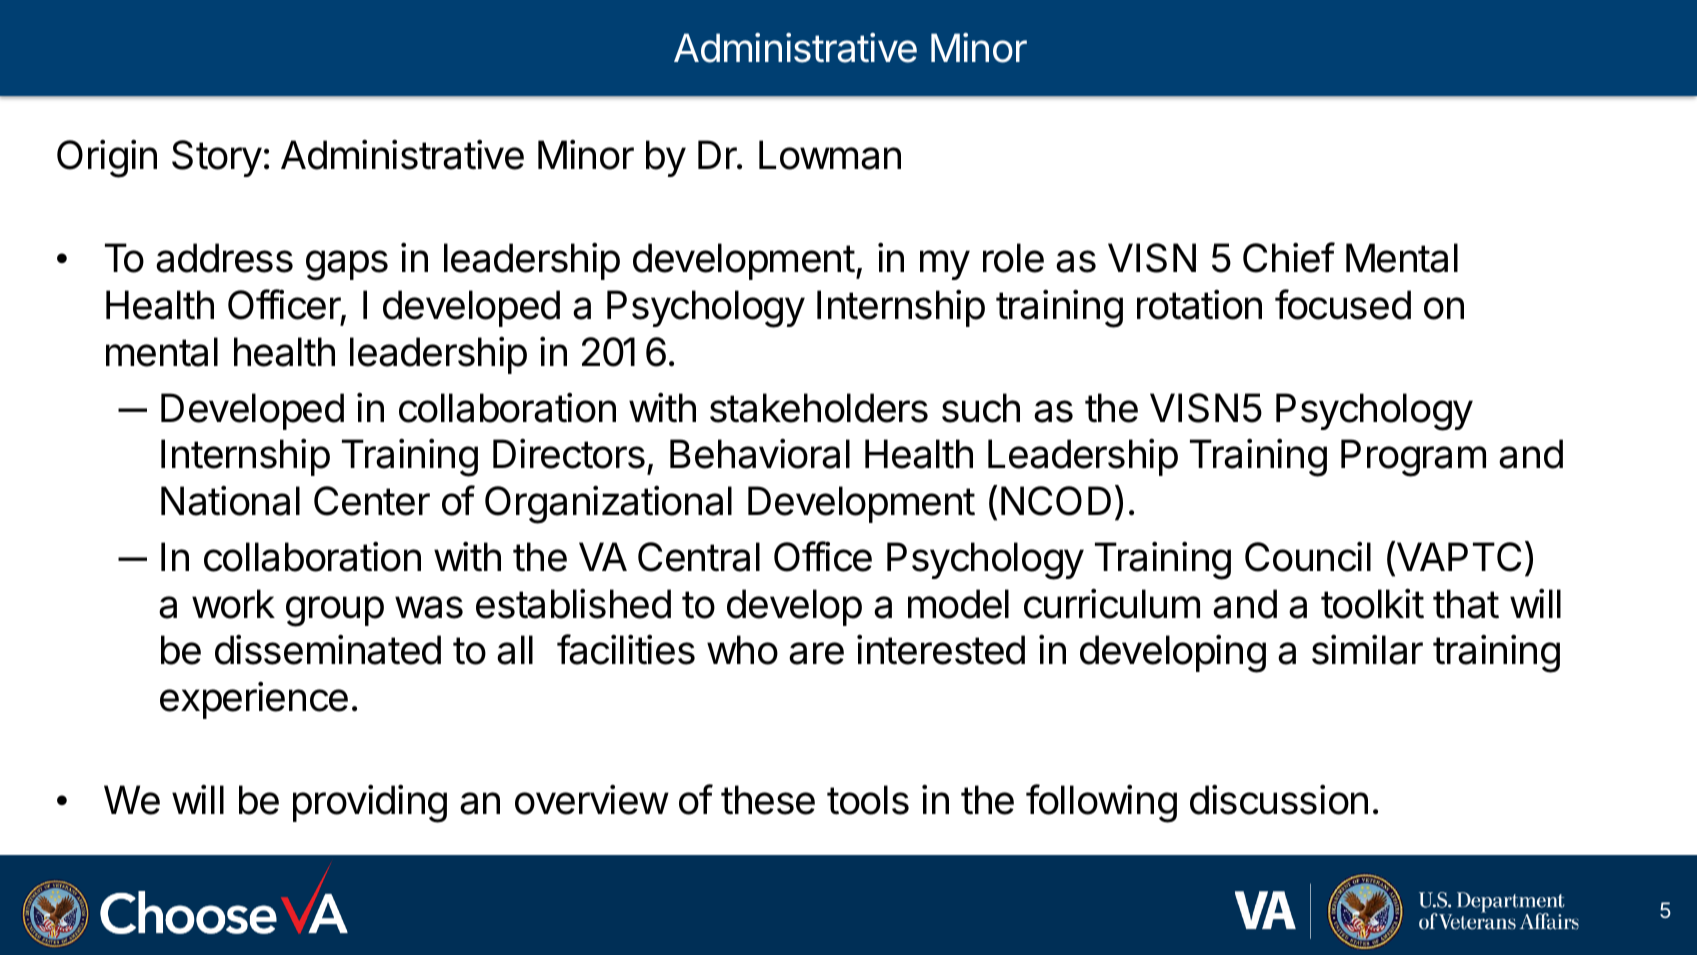 Image resolution: width=1697 pixels, height=955 pixels. Describe the element at coordinates (1413, 458) in the document. I see `Program` at that location.
